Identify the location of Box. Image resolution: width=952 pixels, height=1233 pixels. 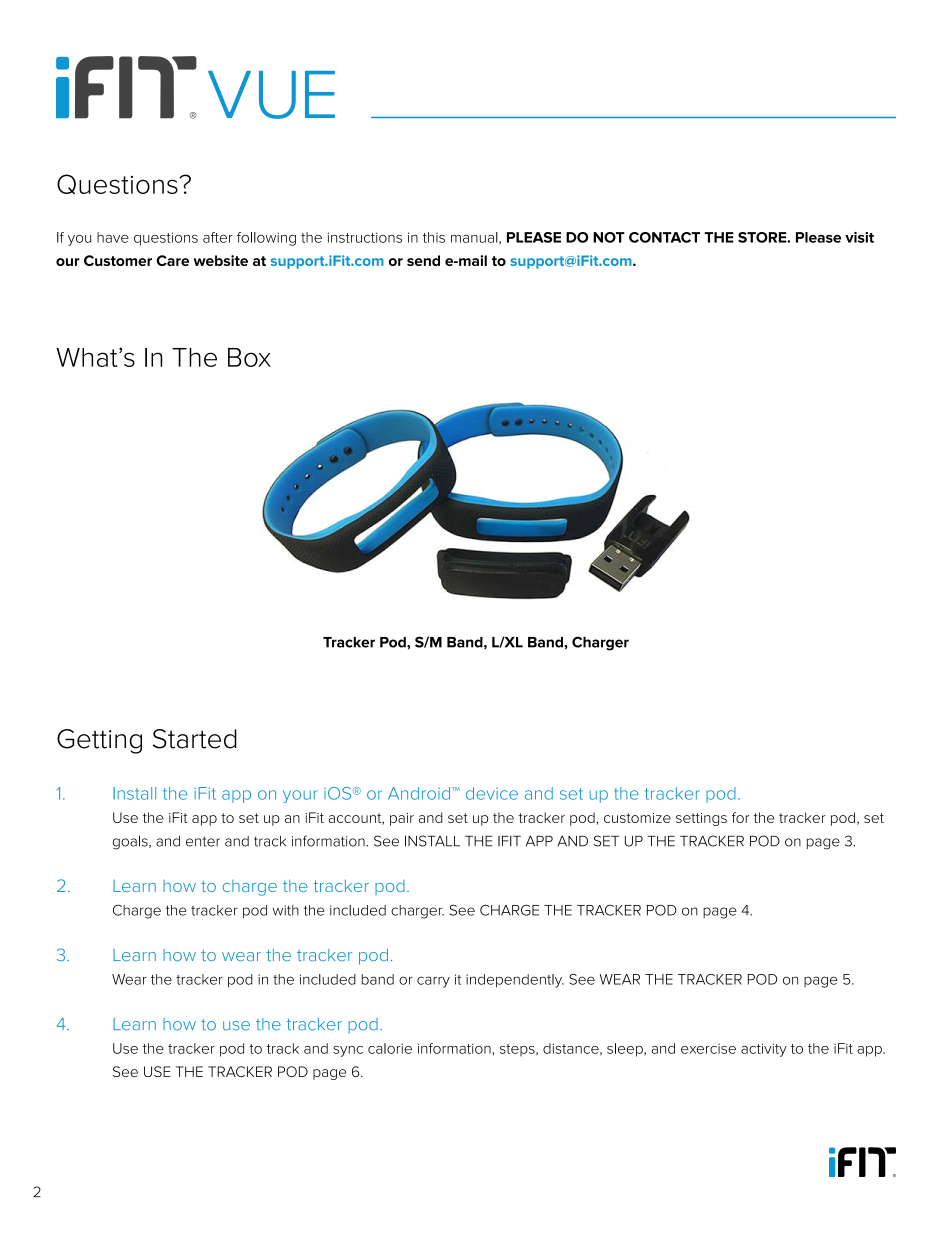
(249, 357).
